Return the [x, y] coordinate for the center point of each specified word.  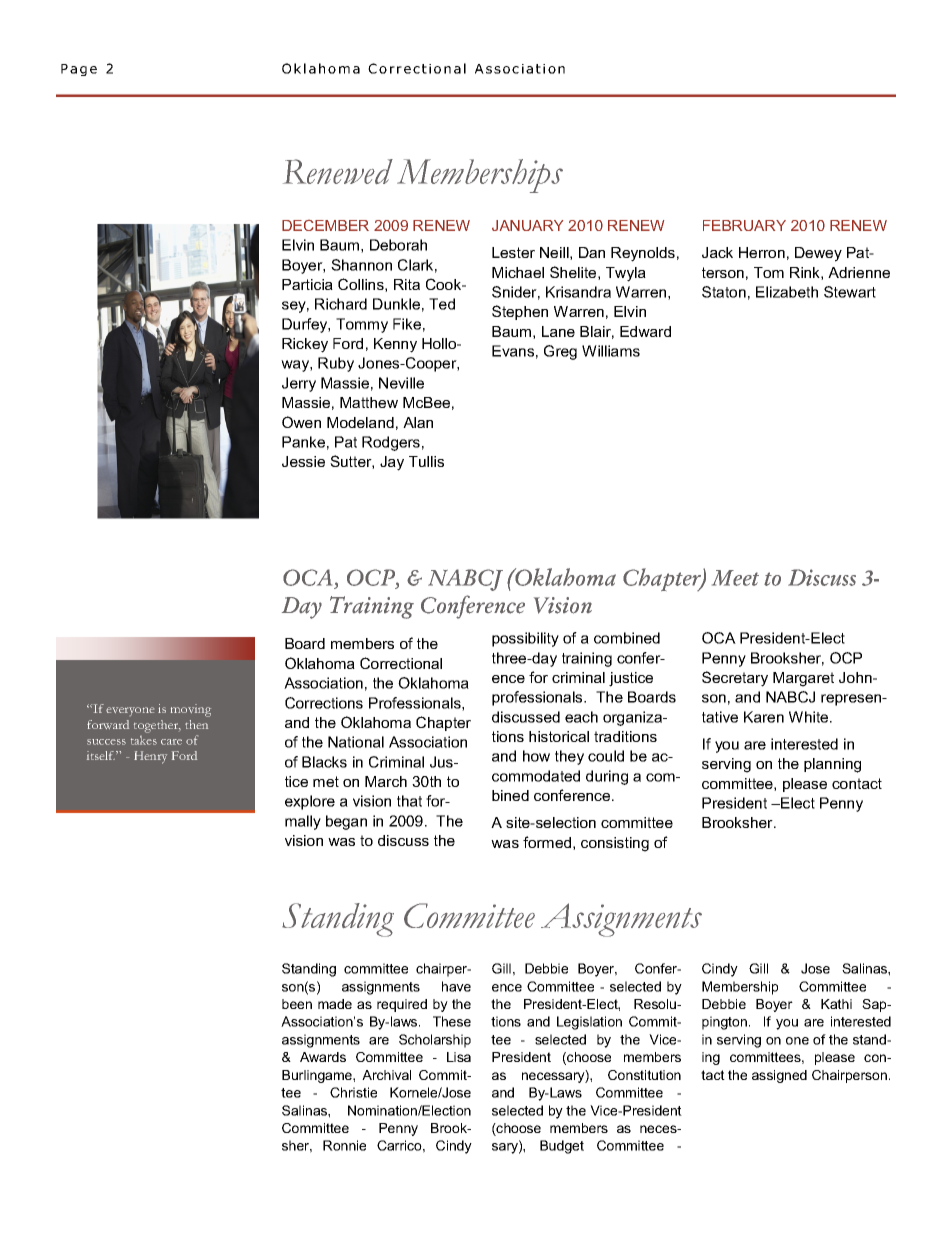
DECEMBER [325, 225]
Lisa [459, 1057]
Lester [513, 252]
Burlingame [318, 1076]
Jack [717, 252]
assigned [779, 1076]
